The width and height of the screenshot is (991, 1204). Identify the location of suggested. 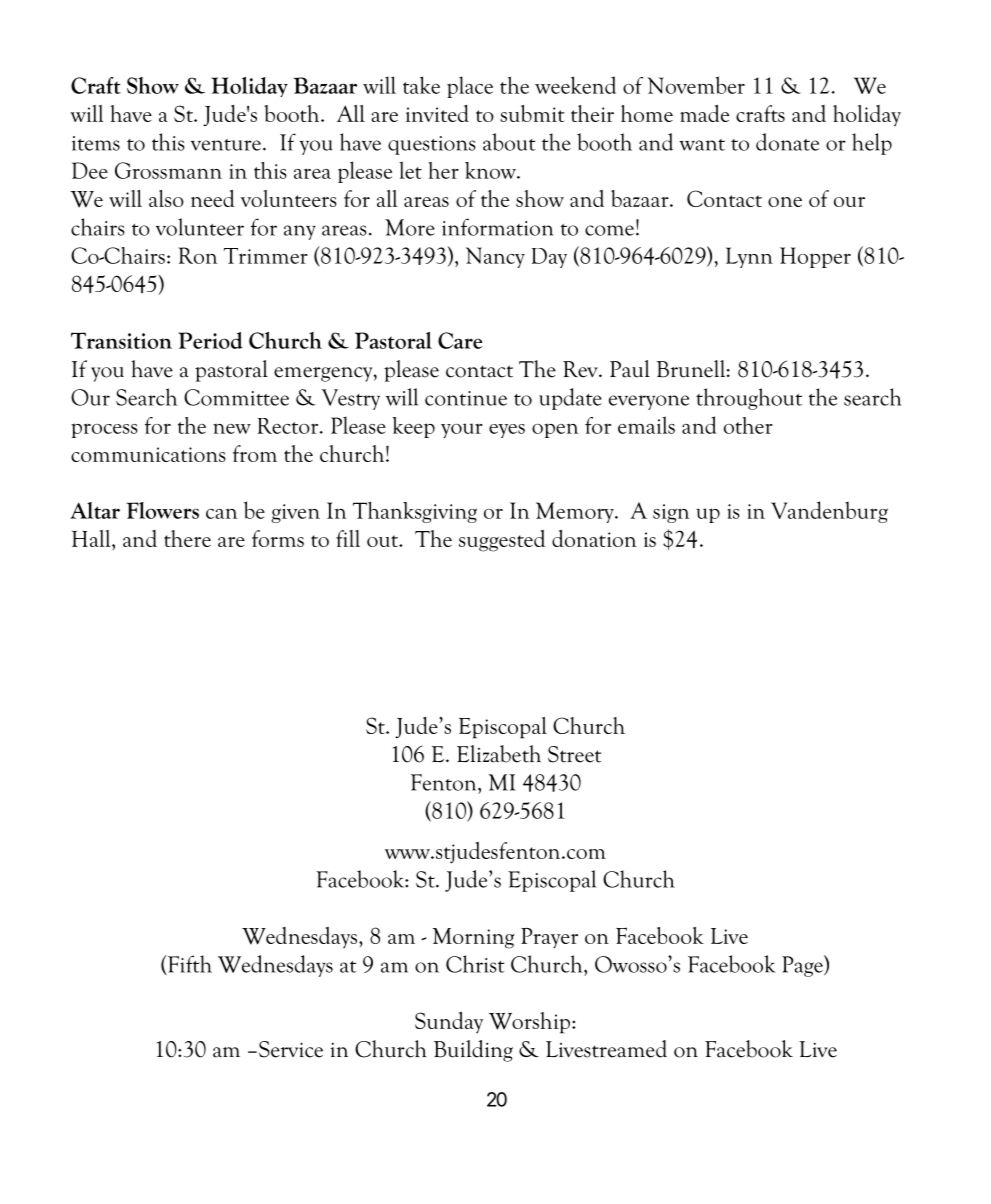
(502, 541).
